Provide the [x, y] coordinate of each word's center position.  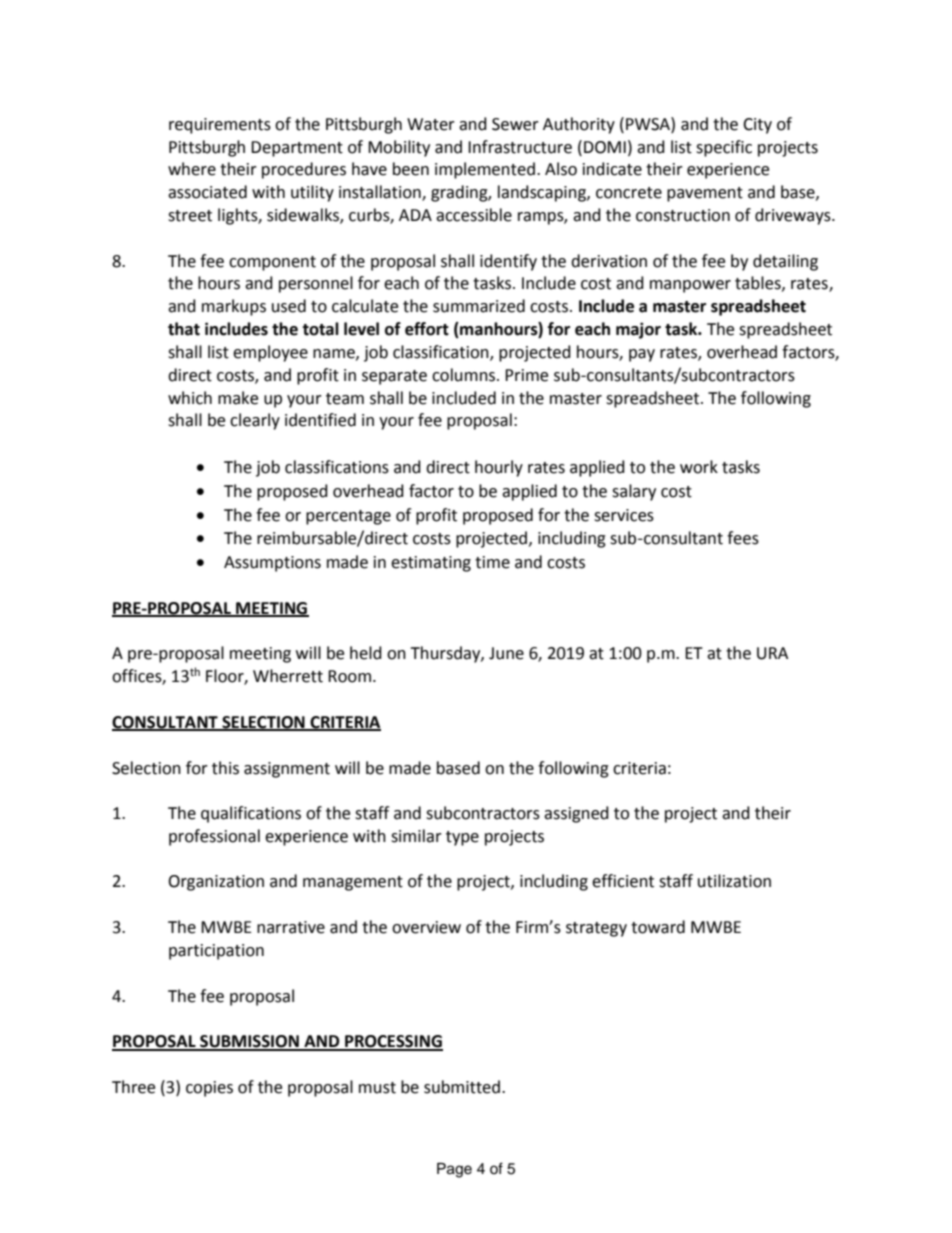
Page [454, 1170]
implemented [485, 170]
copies [209, 1089]
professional [214, 837]
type [462, 838]
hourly [499, 468]
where [192, 169]
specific [724, 148]
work [699, 467]
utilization [734, 881]
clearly [255, 421]
